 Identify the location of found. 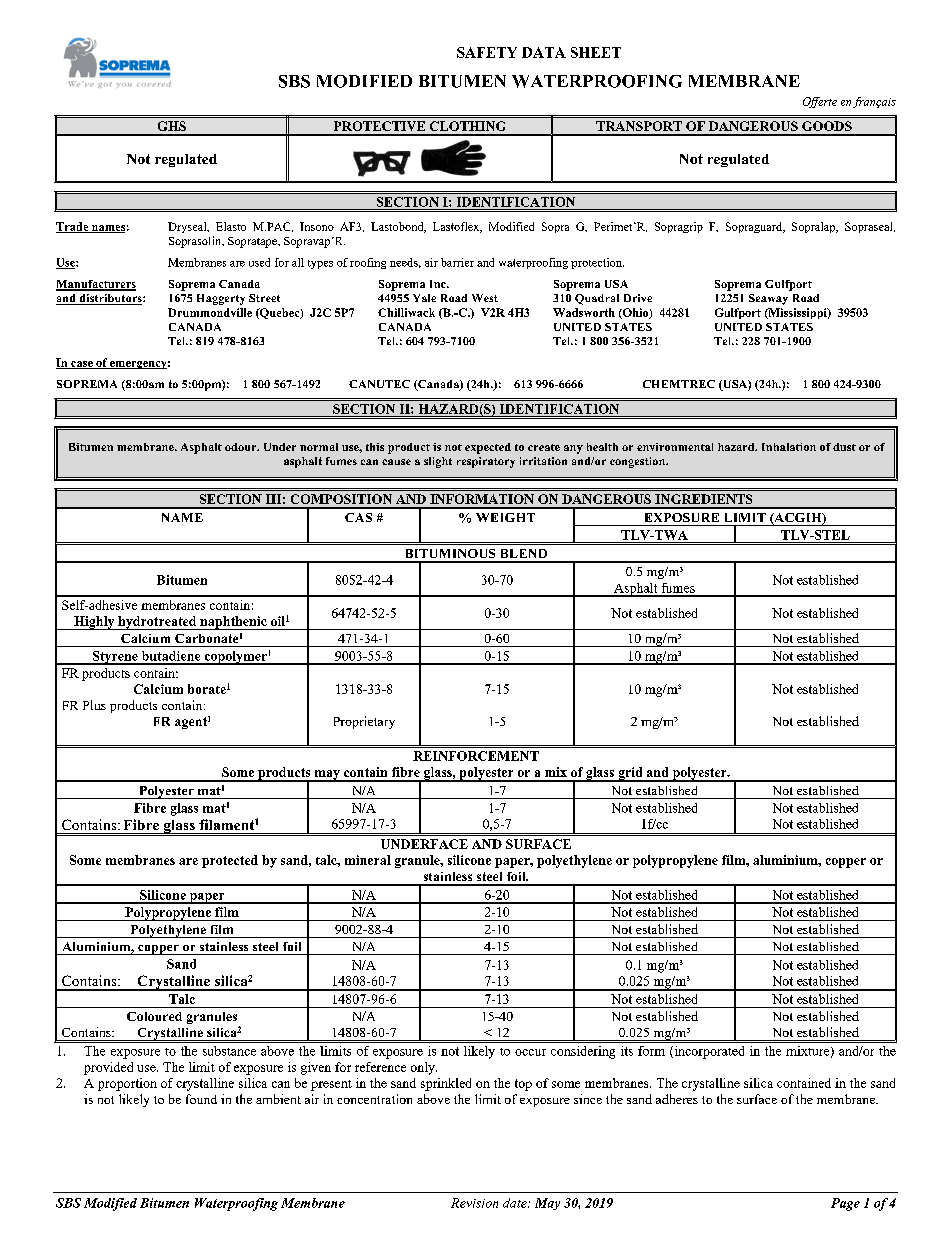
(201, 1099).
